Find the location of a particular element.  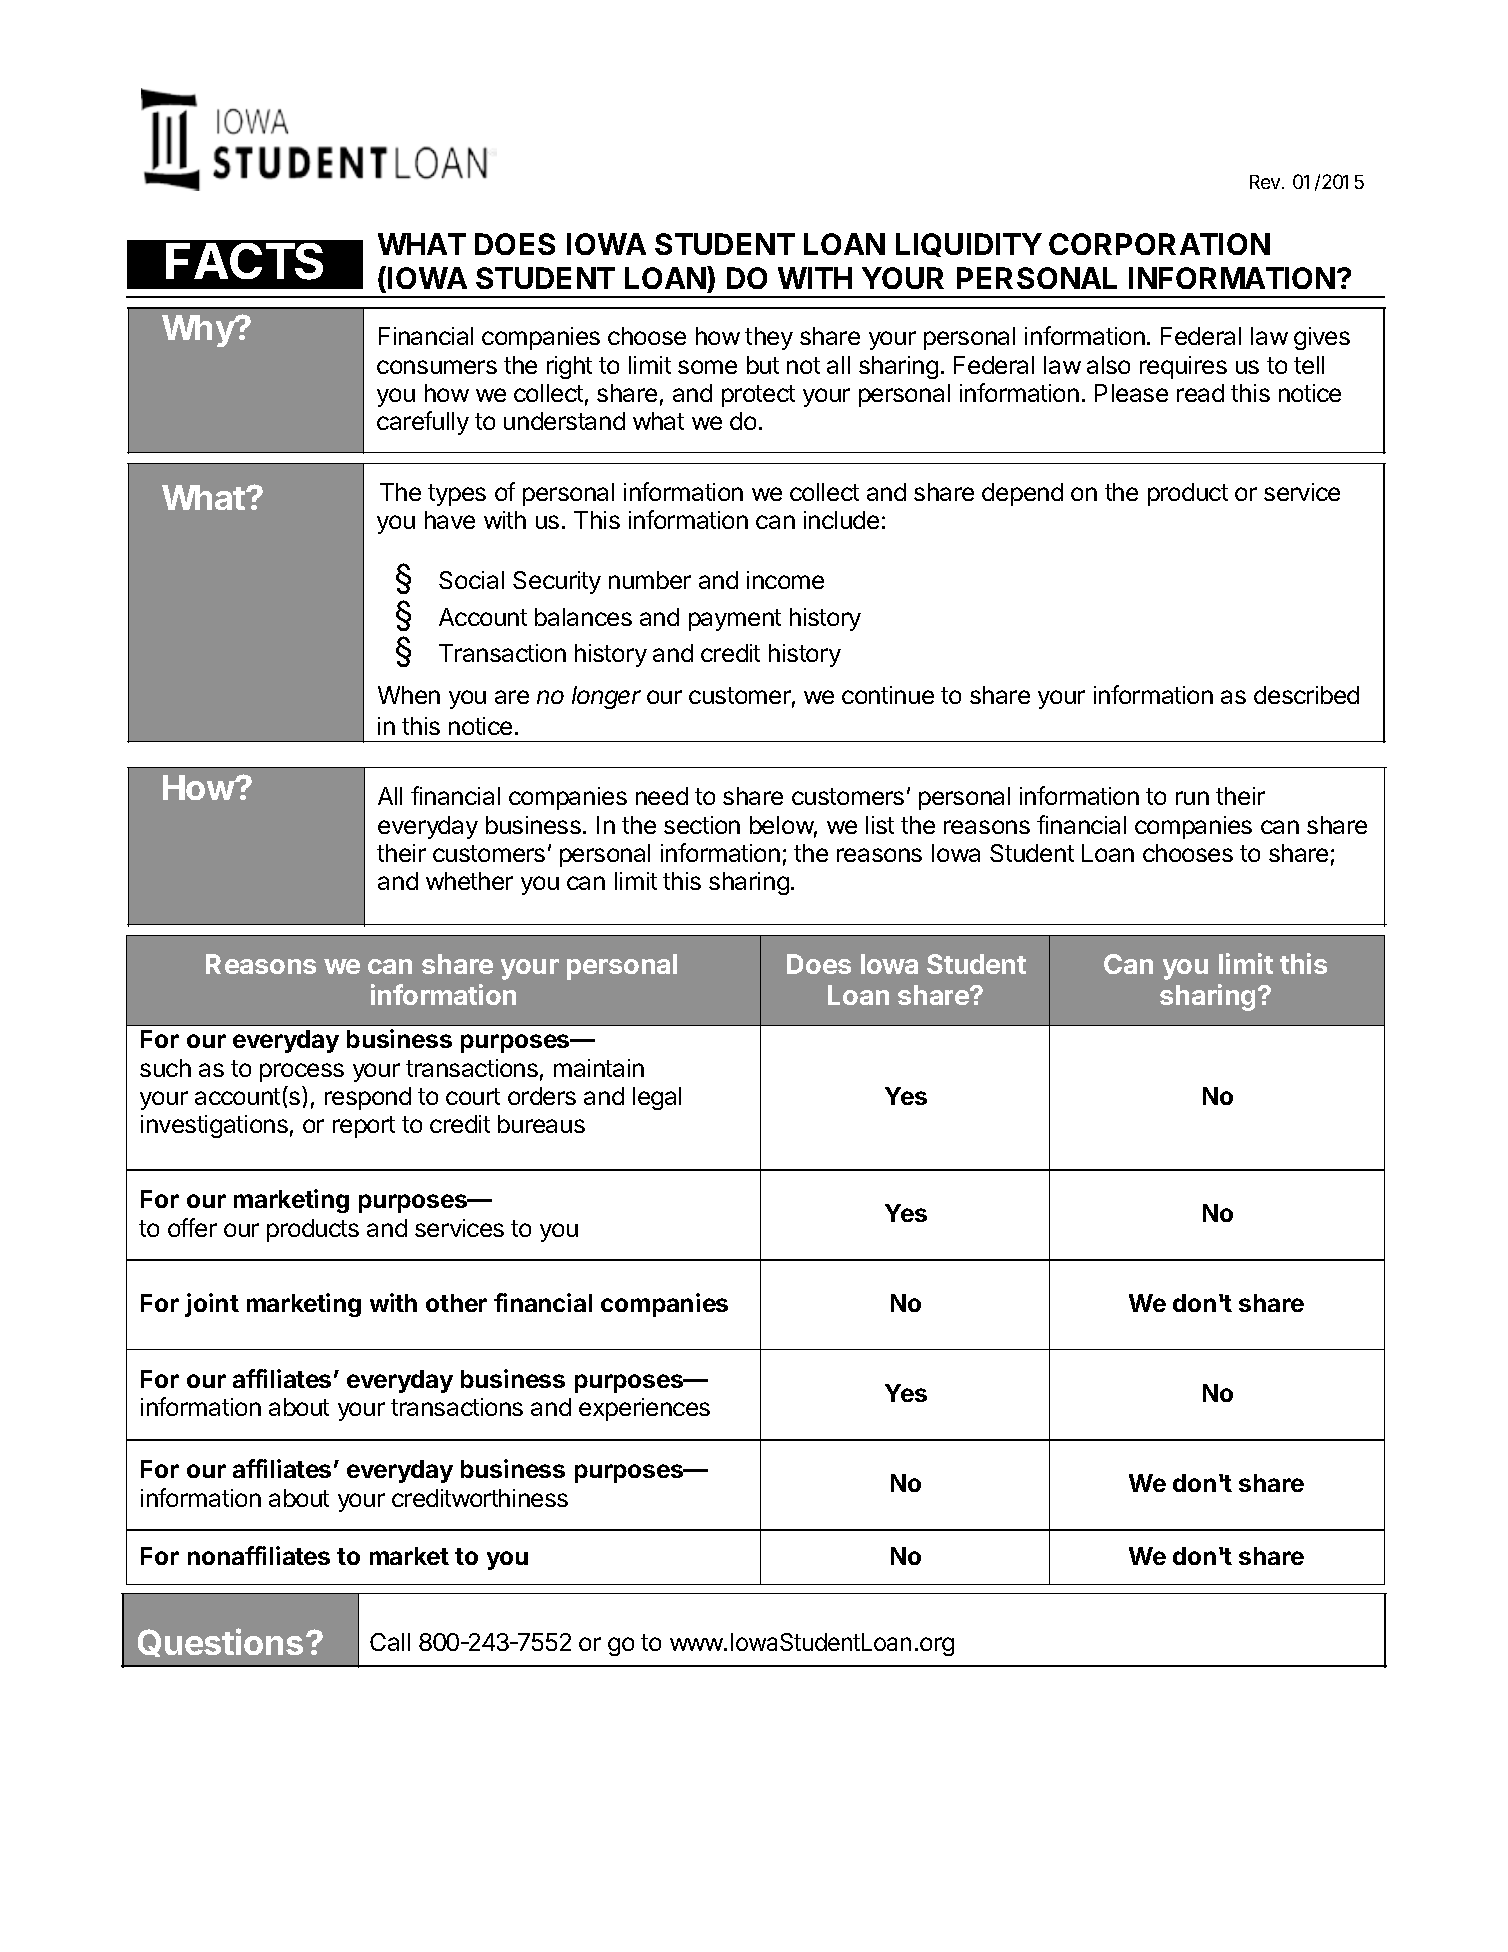

legal is located at coordinates (657, 1098).
